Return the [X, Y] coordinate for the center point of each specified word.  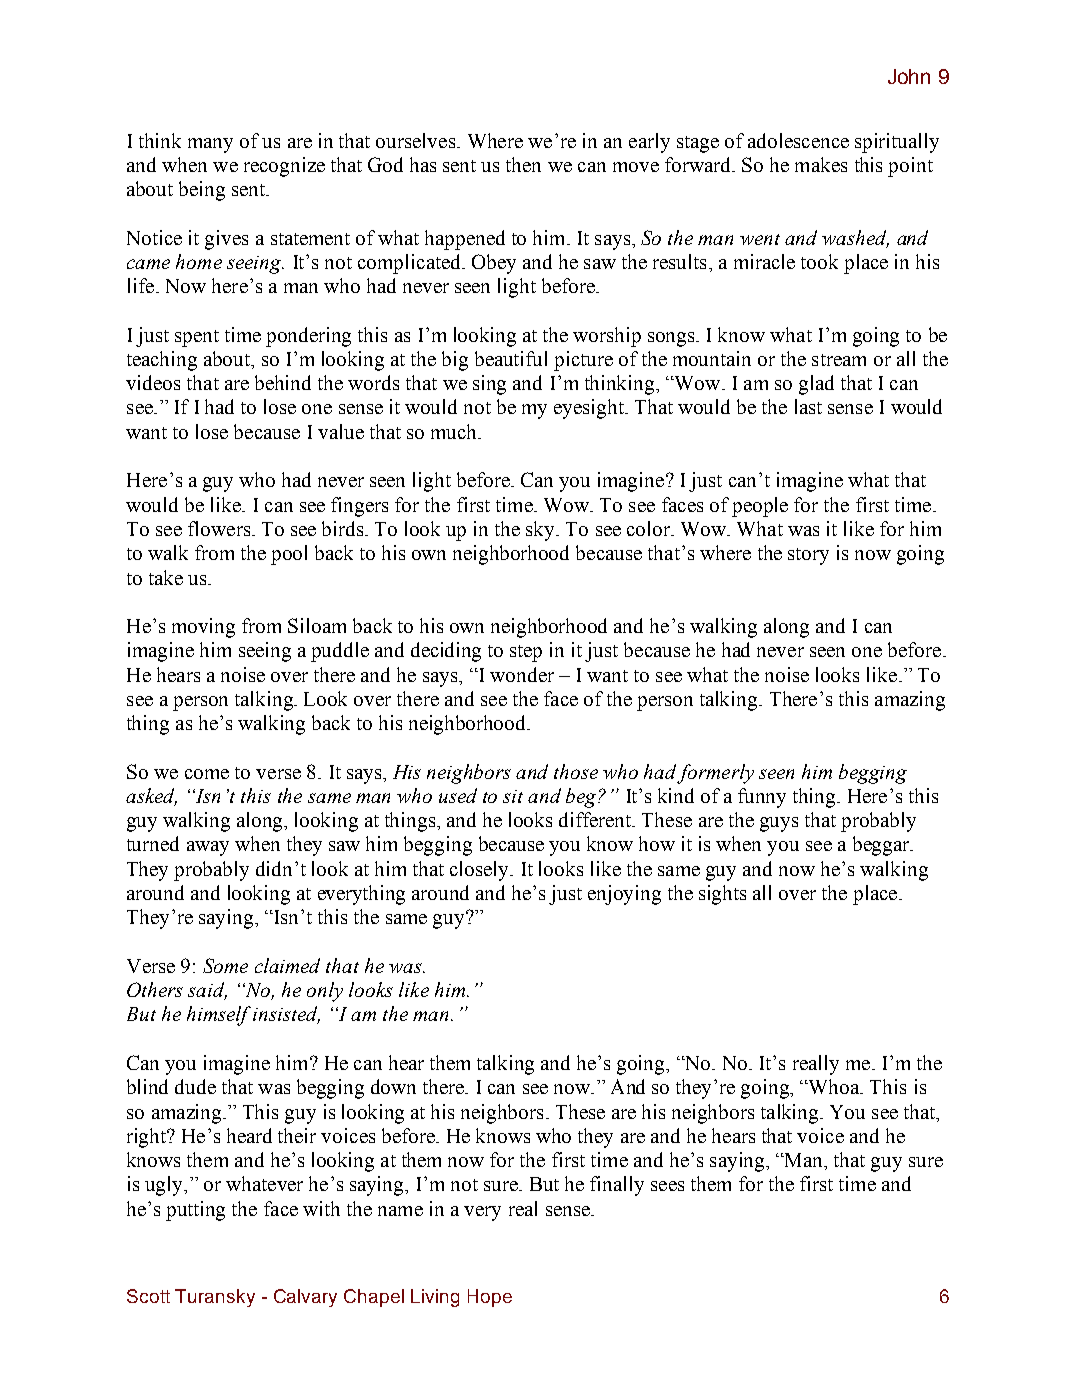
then [523, 164]
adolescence [798, 140]
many [210, 145]
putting [195, 1211]
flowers [220, 528]
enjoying [624, 895]
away [208, 848]
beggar [882, 846]
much [455, 431]
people [760, 507]
